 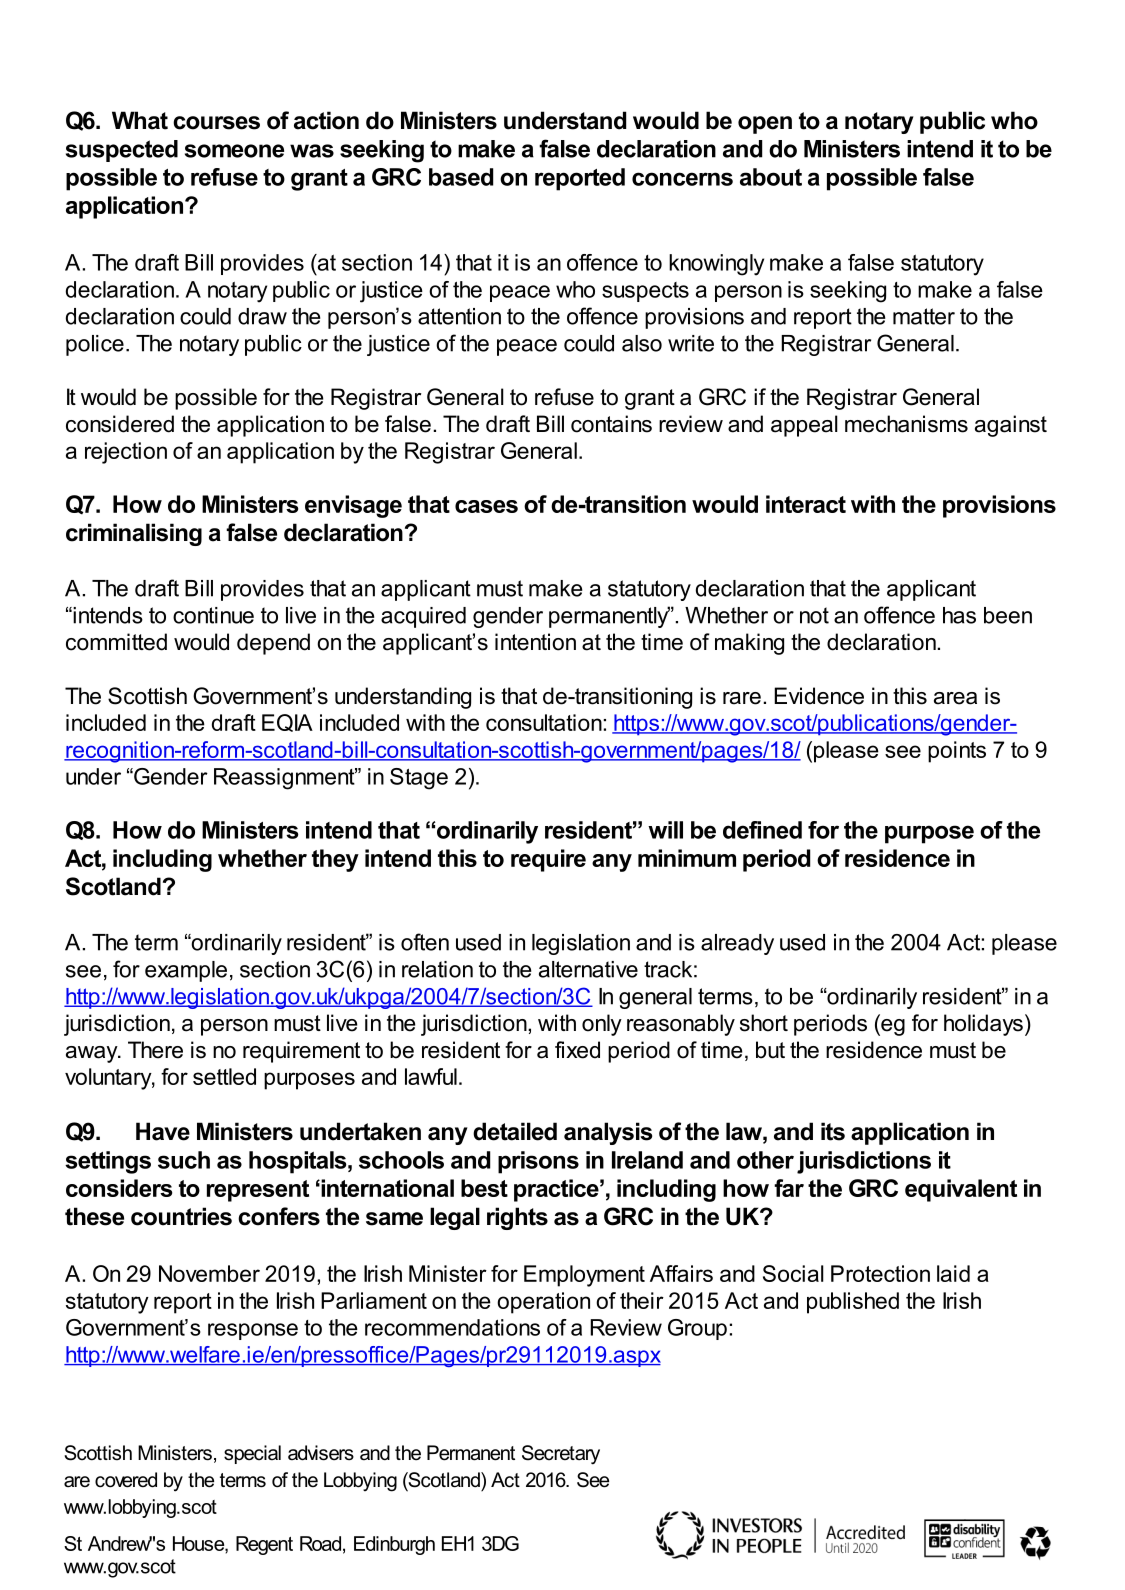 I want to click on special, so click(x=252, y=1454).
